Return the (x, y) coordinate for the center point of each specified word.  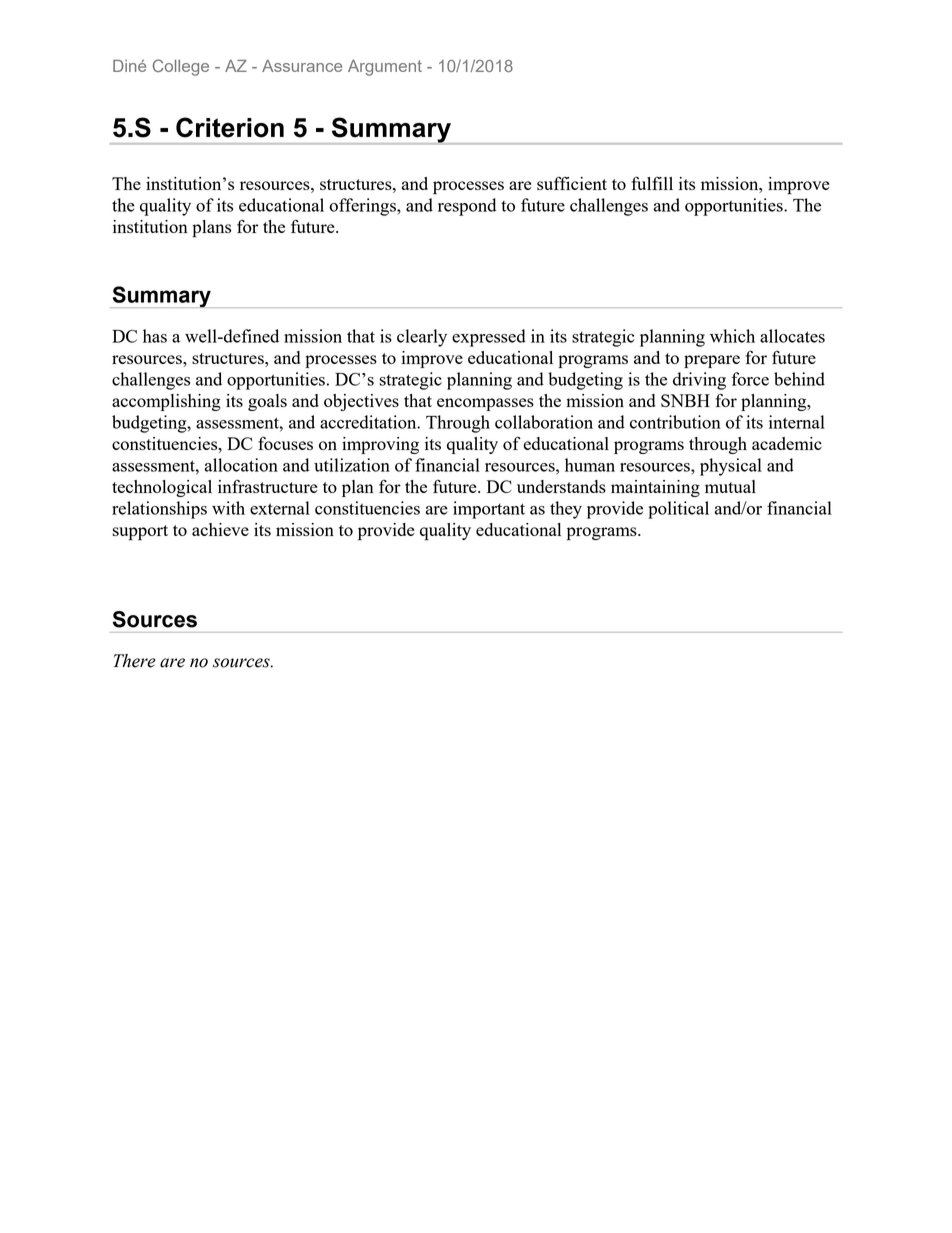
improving (380, 445)
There (134, 661)
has (155, 336)
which (732, 336)
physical (731, 467)
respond (467, 207)
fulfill (652, 183)
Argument (385, 68)
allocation (241, 465)
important (489, 510)
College (181, 67)
